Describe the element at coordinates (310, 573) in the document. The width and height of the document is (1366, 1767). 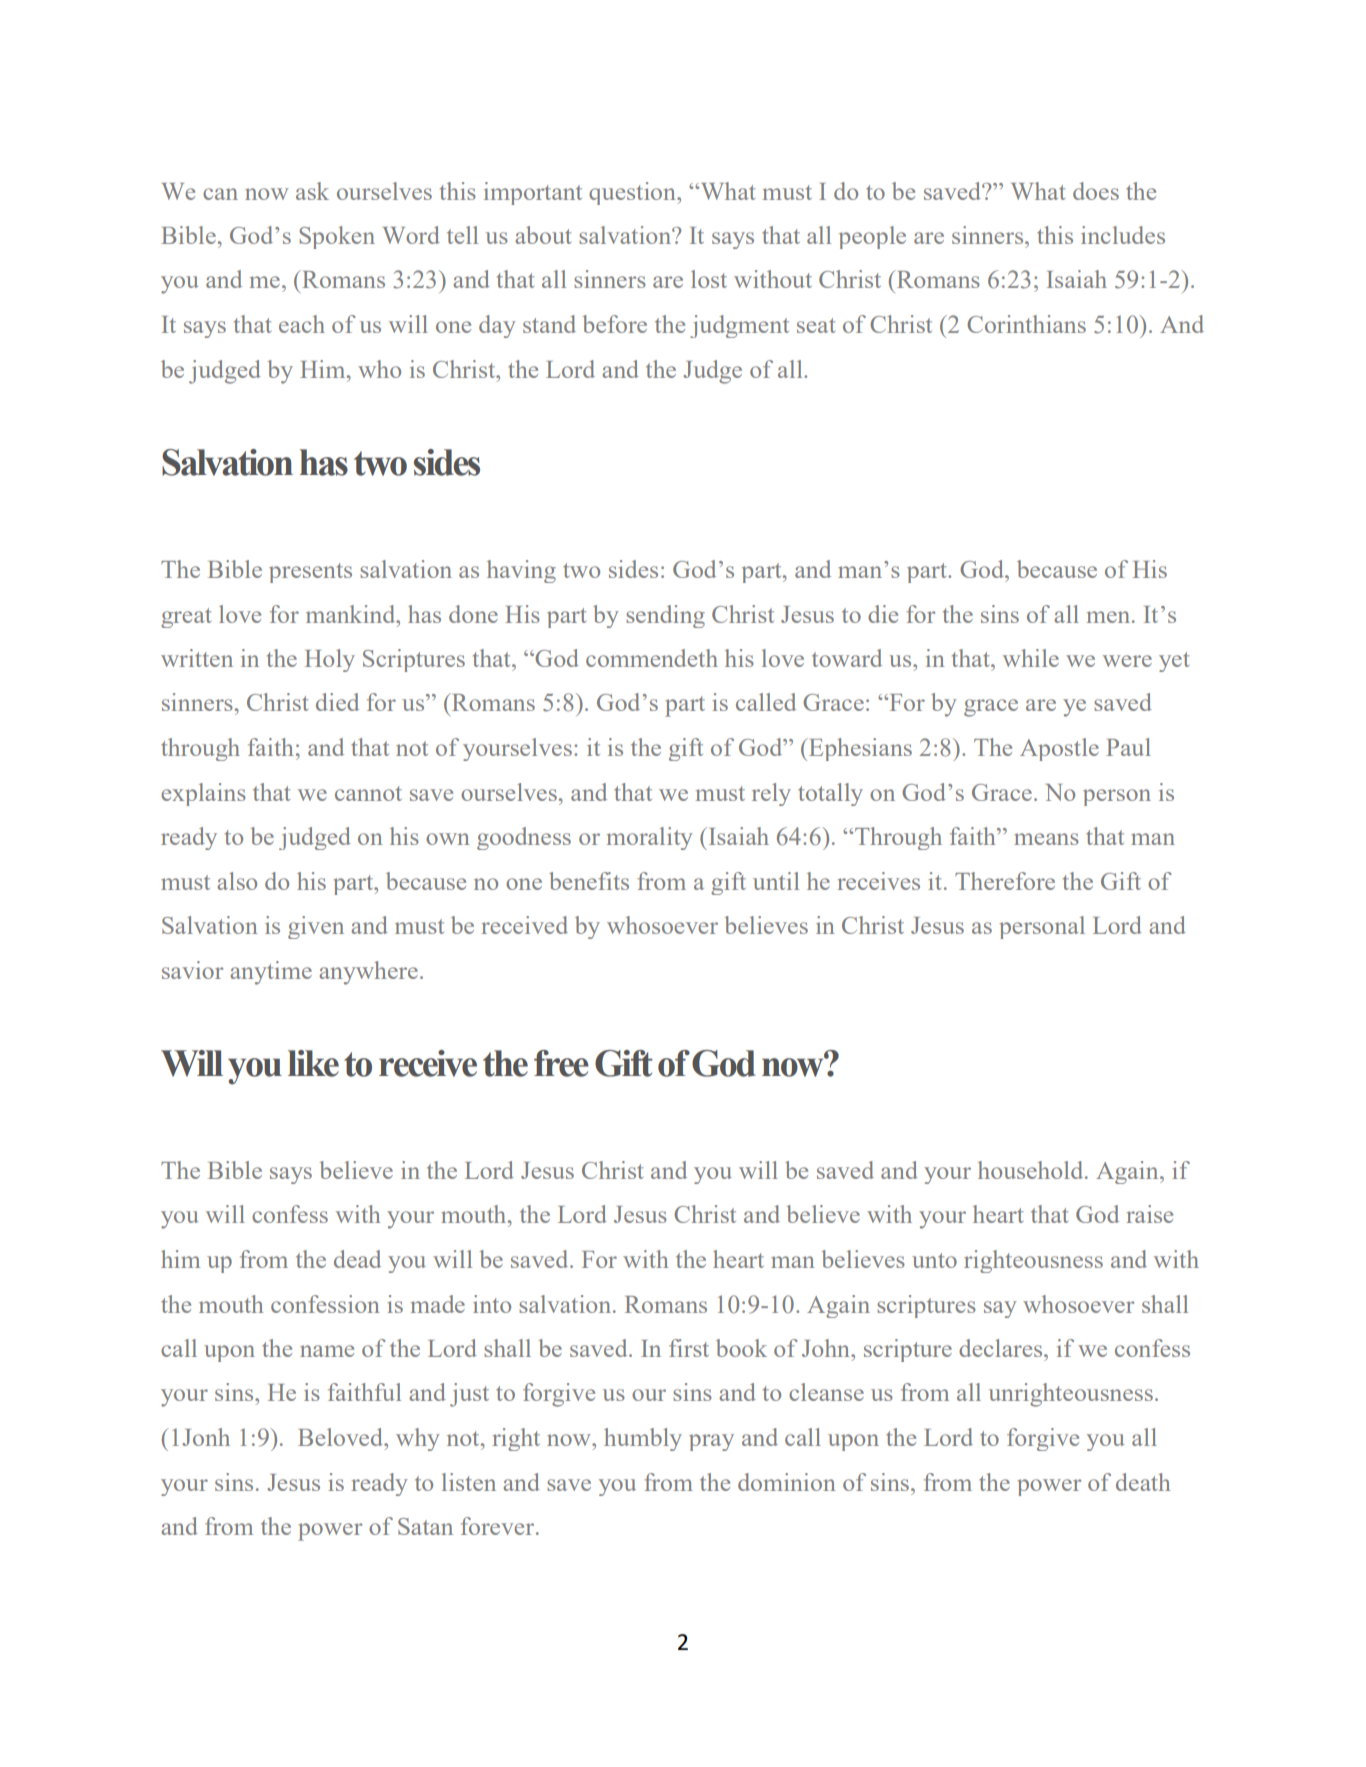
I see `presents` at that location.
